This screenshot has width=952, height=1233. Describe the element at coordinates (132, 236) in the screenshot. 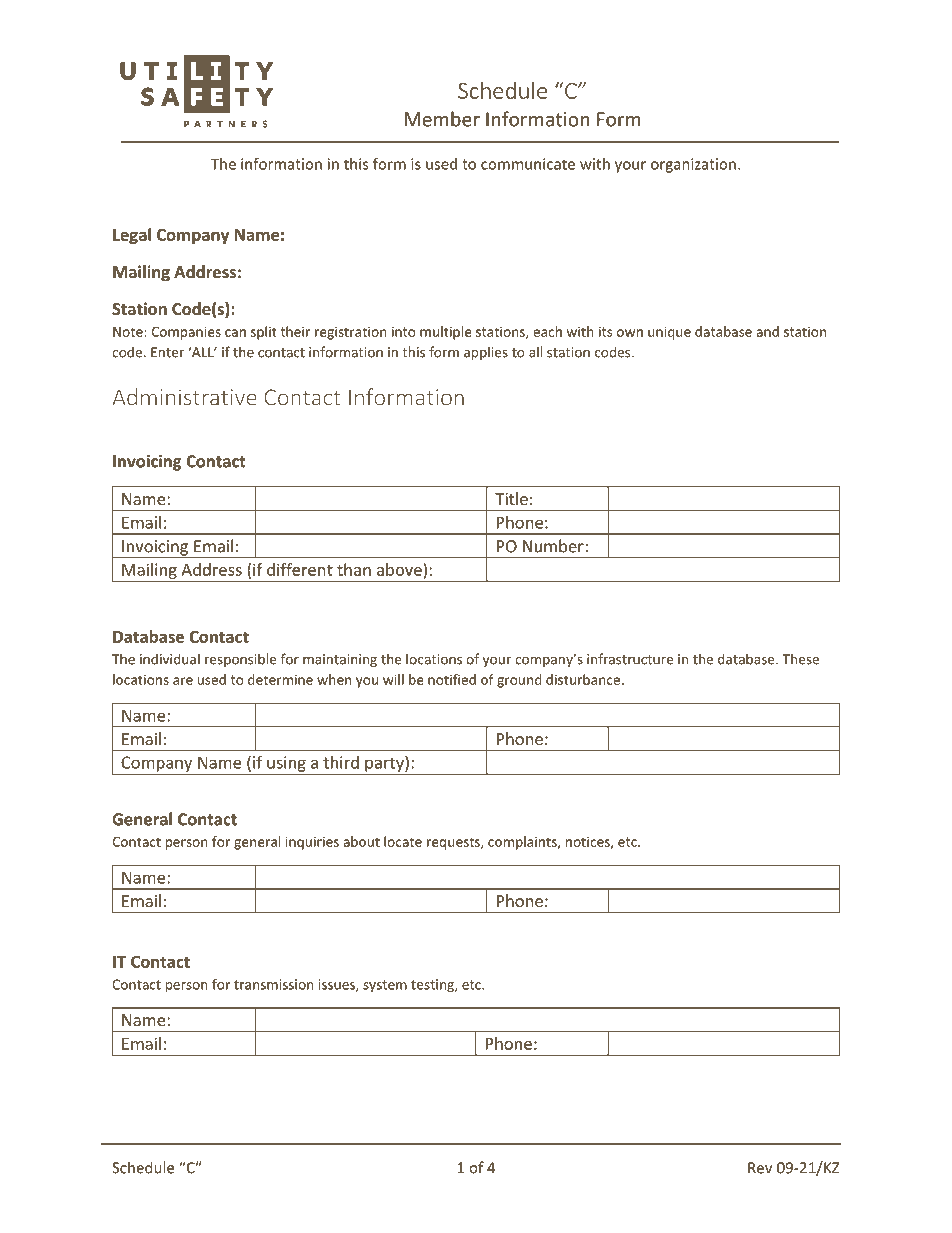

I see `Legal` at that location.
